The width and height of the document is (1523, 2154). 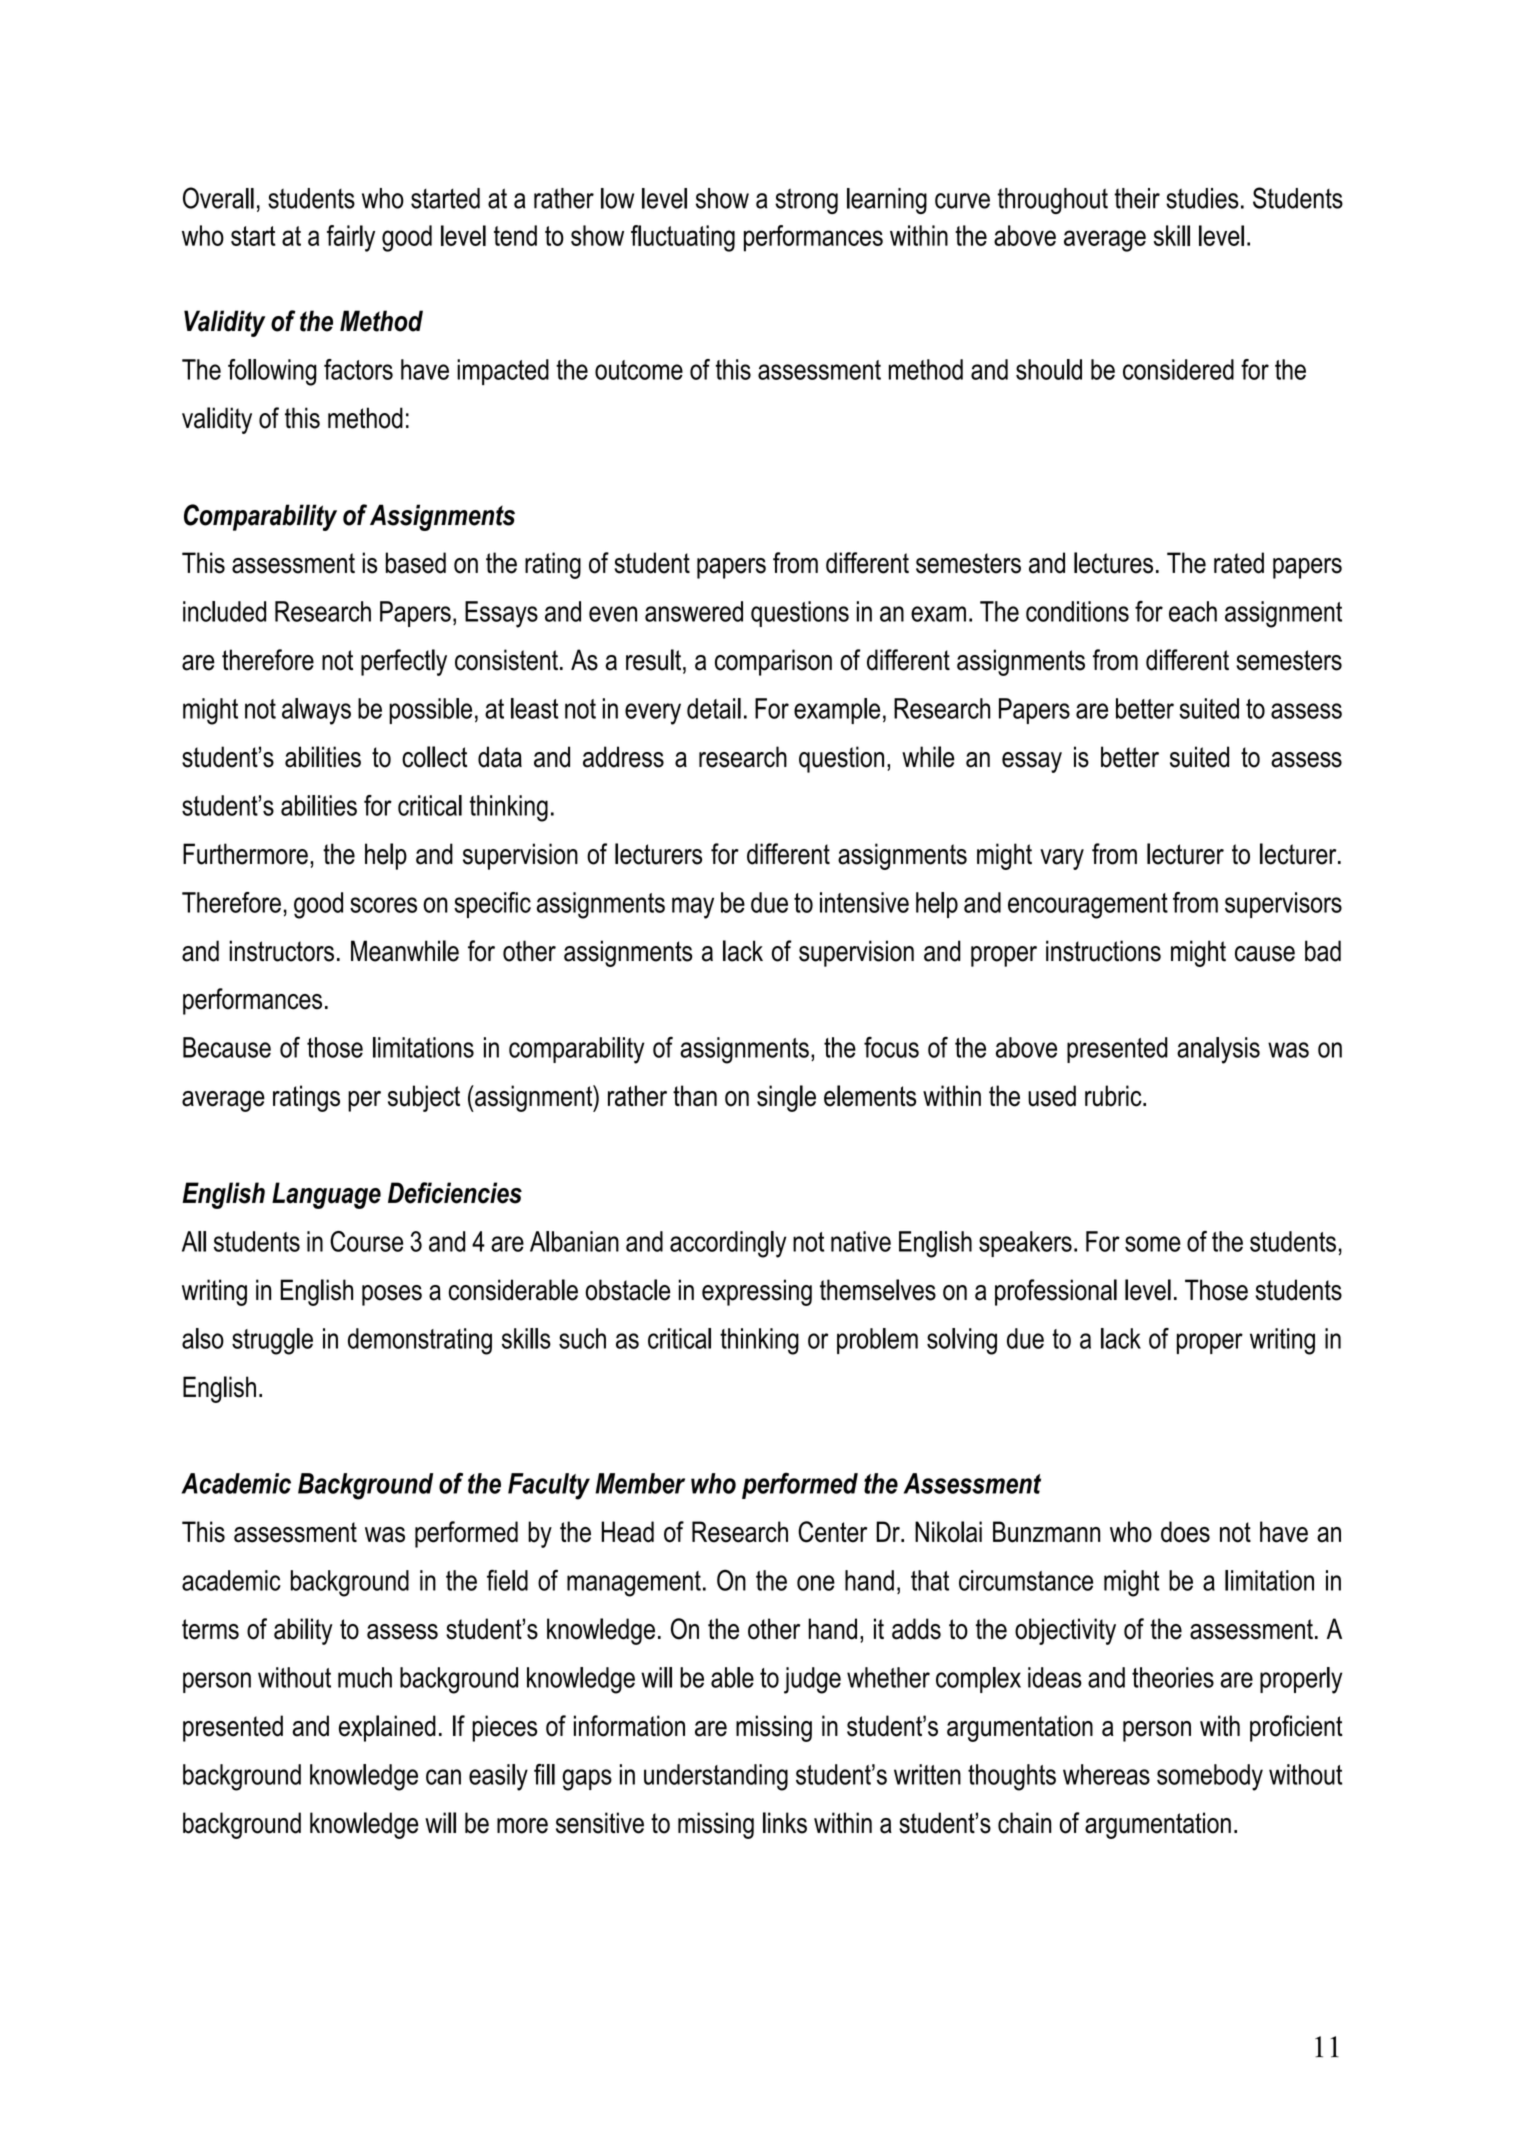 I want to click on struggle, so click(x=272, y=1341).
